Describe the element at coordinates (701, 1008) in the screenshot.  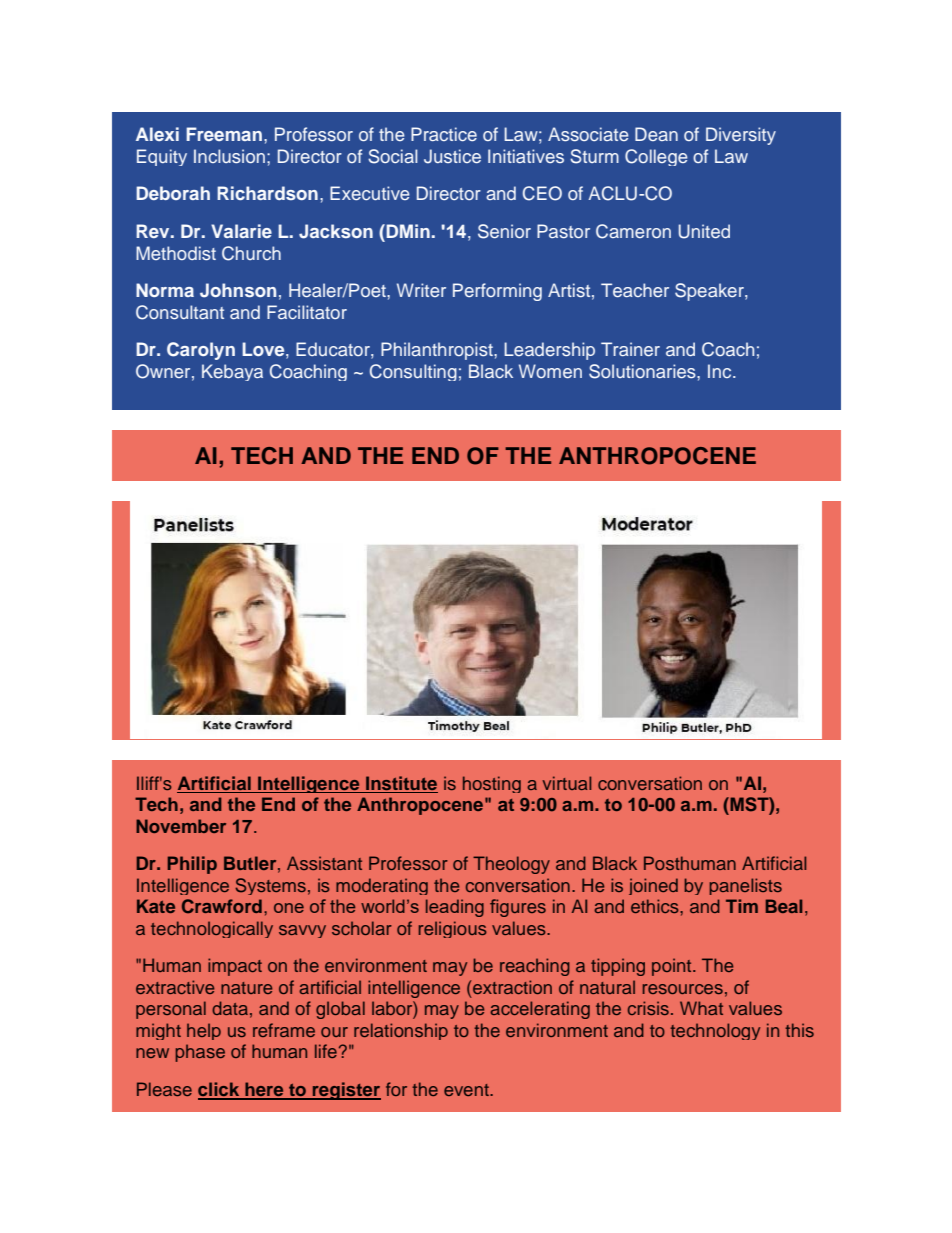
I see `What` at that location.
